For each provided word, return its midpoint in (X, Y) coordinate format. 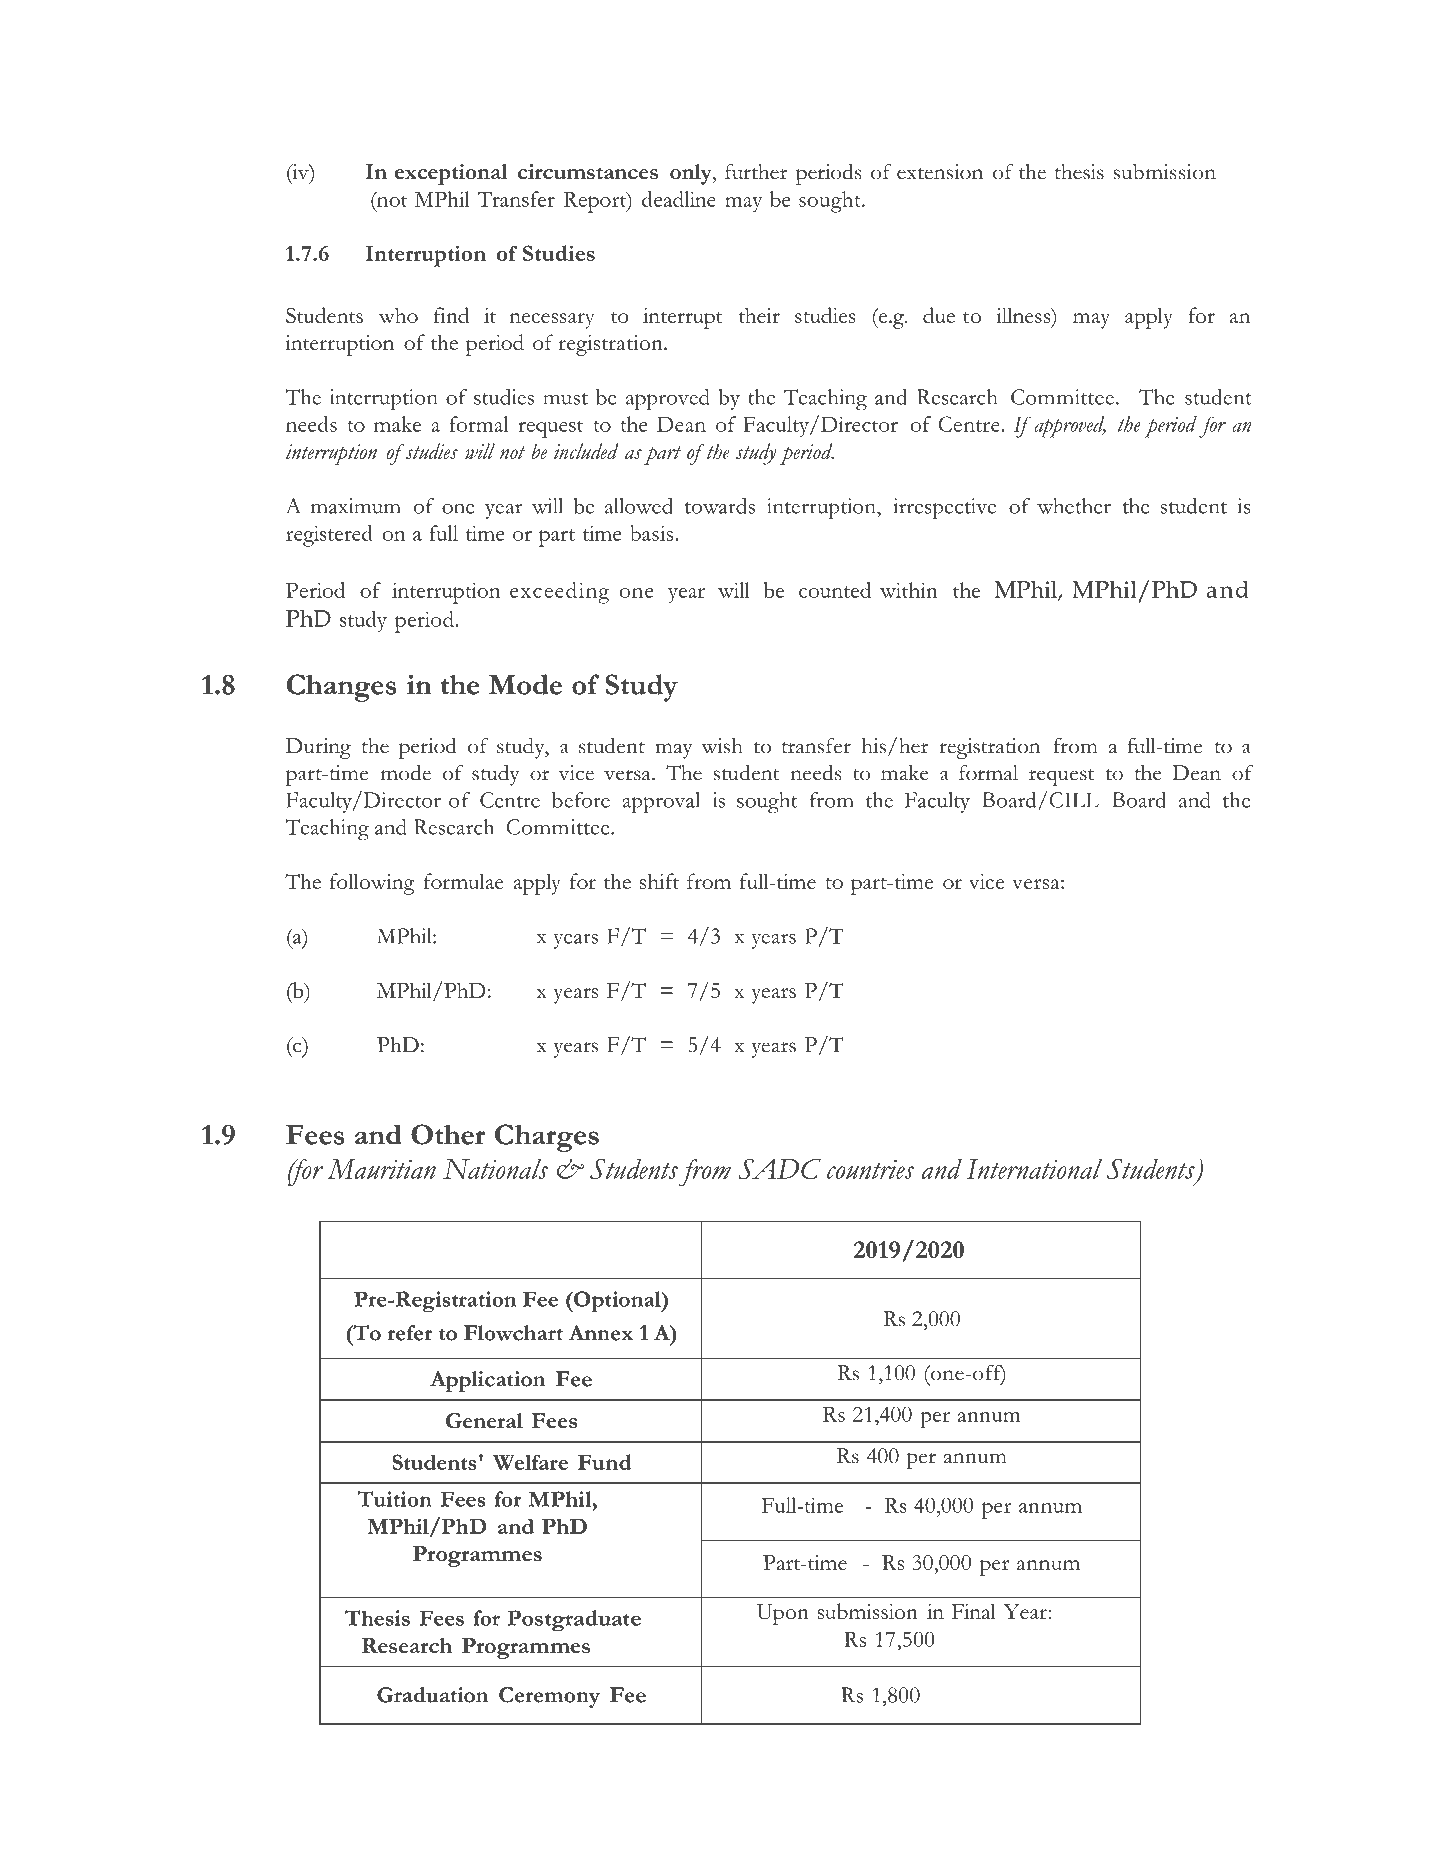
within (909, 590)
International (1034, 1169)
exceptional (451, 174)
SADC (780, 1169)
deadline (679, 199)
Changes (341, 688)
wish (722, 746)
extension (940, 172)
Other (448, 1134)
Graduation (432, 1695)
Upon (783, 1614)
